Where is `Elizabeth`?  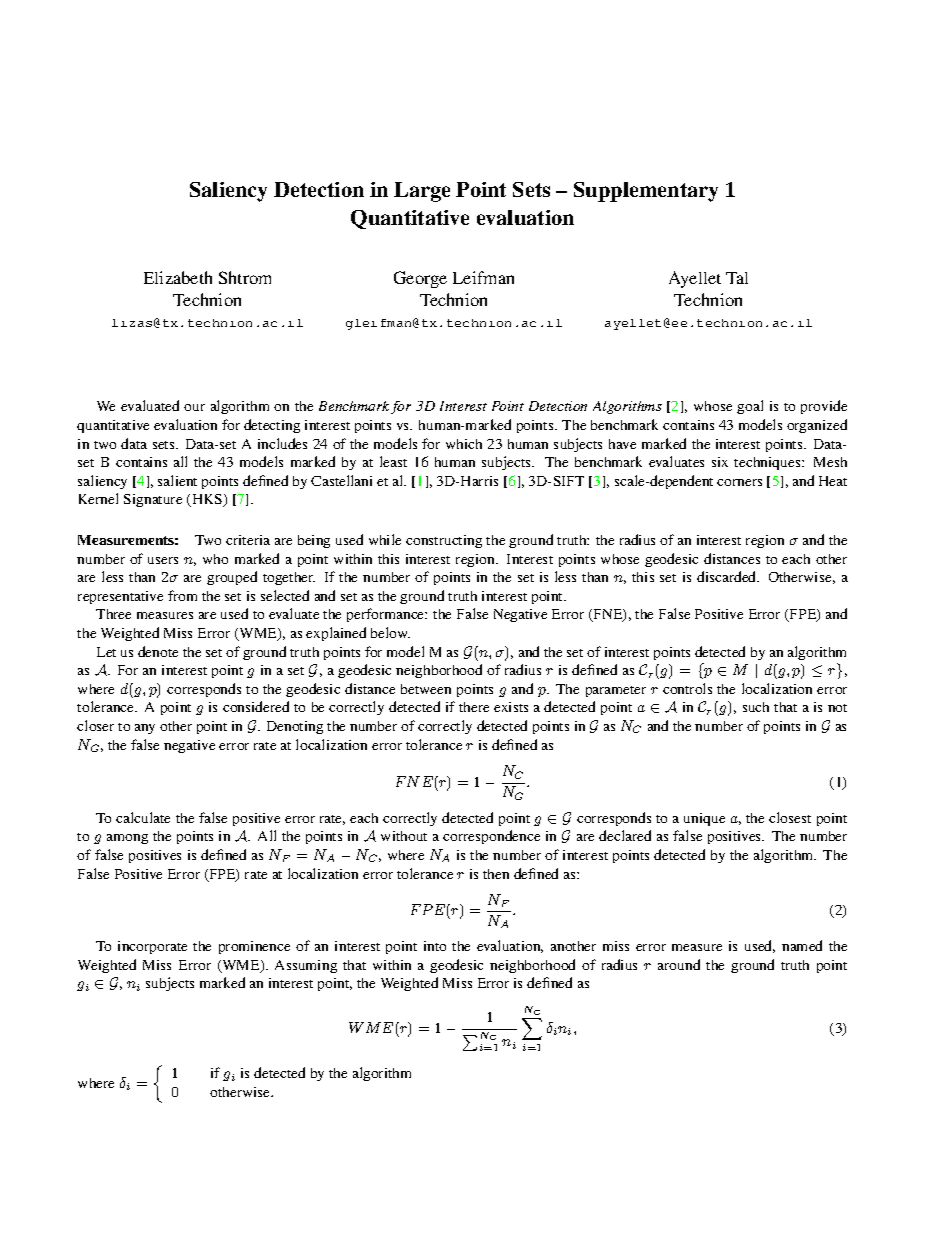 Elizabeth is located at coordinates (178, 277).
